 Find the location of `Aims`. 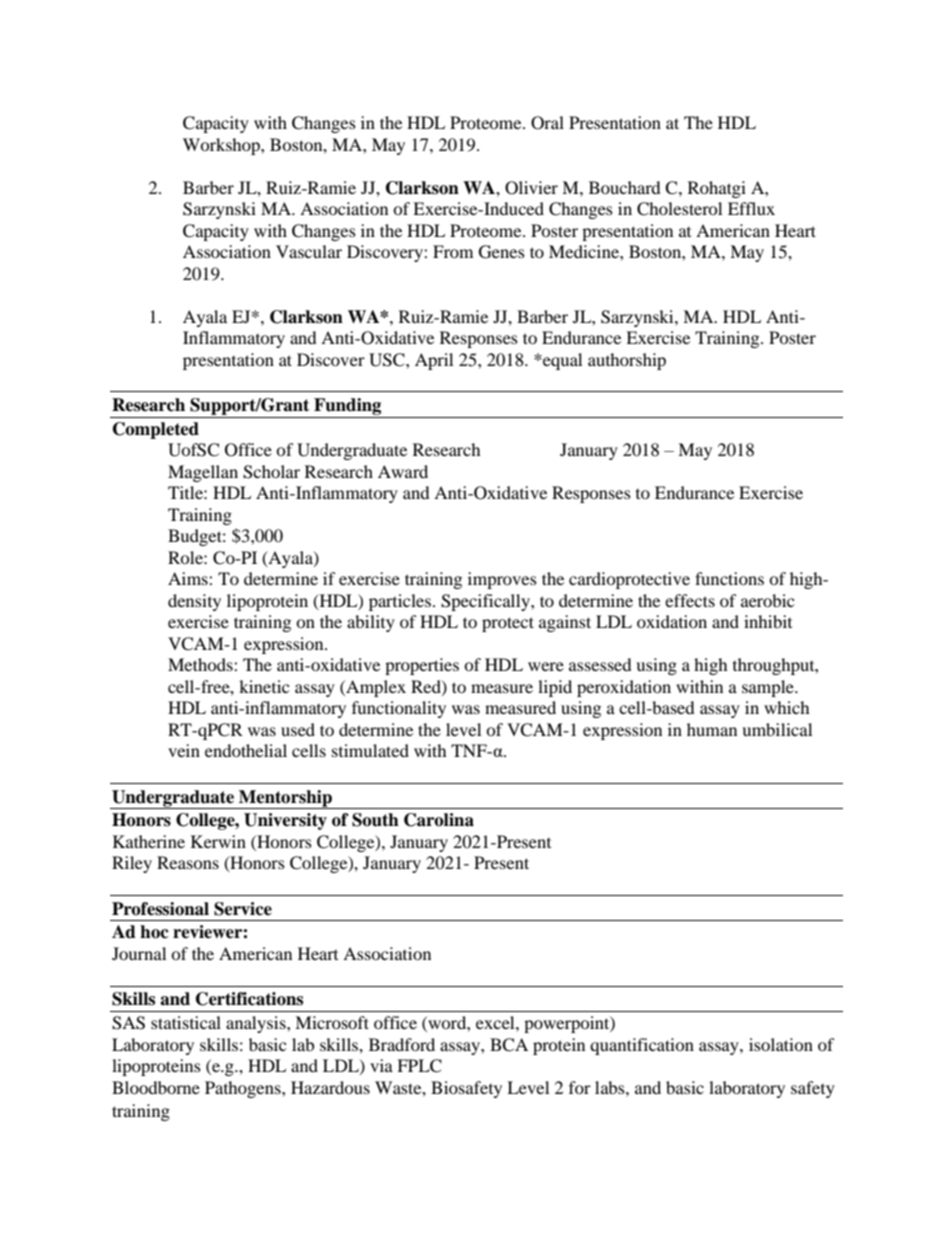

Aims is located at coordinates (189, 578).
